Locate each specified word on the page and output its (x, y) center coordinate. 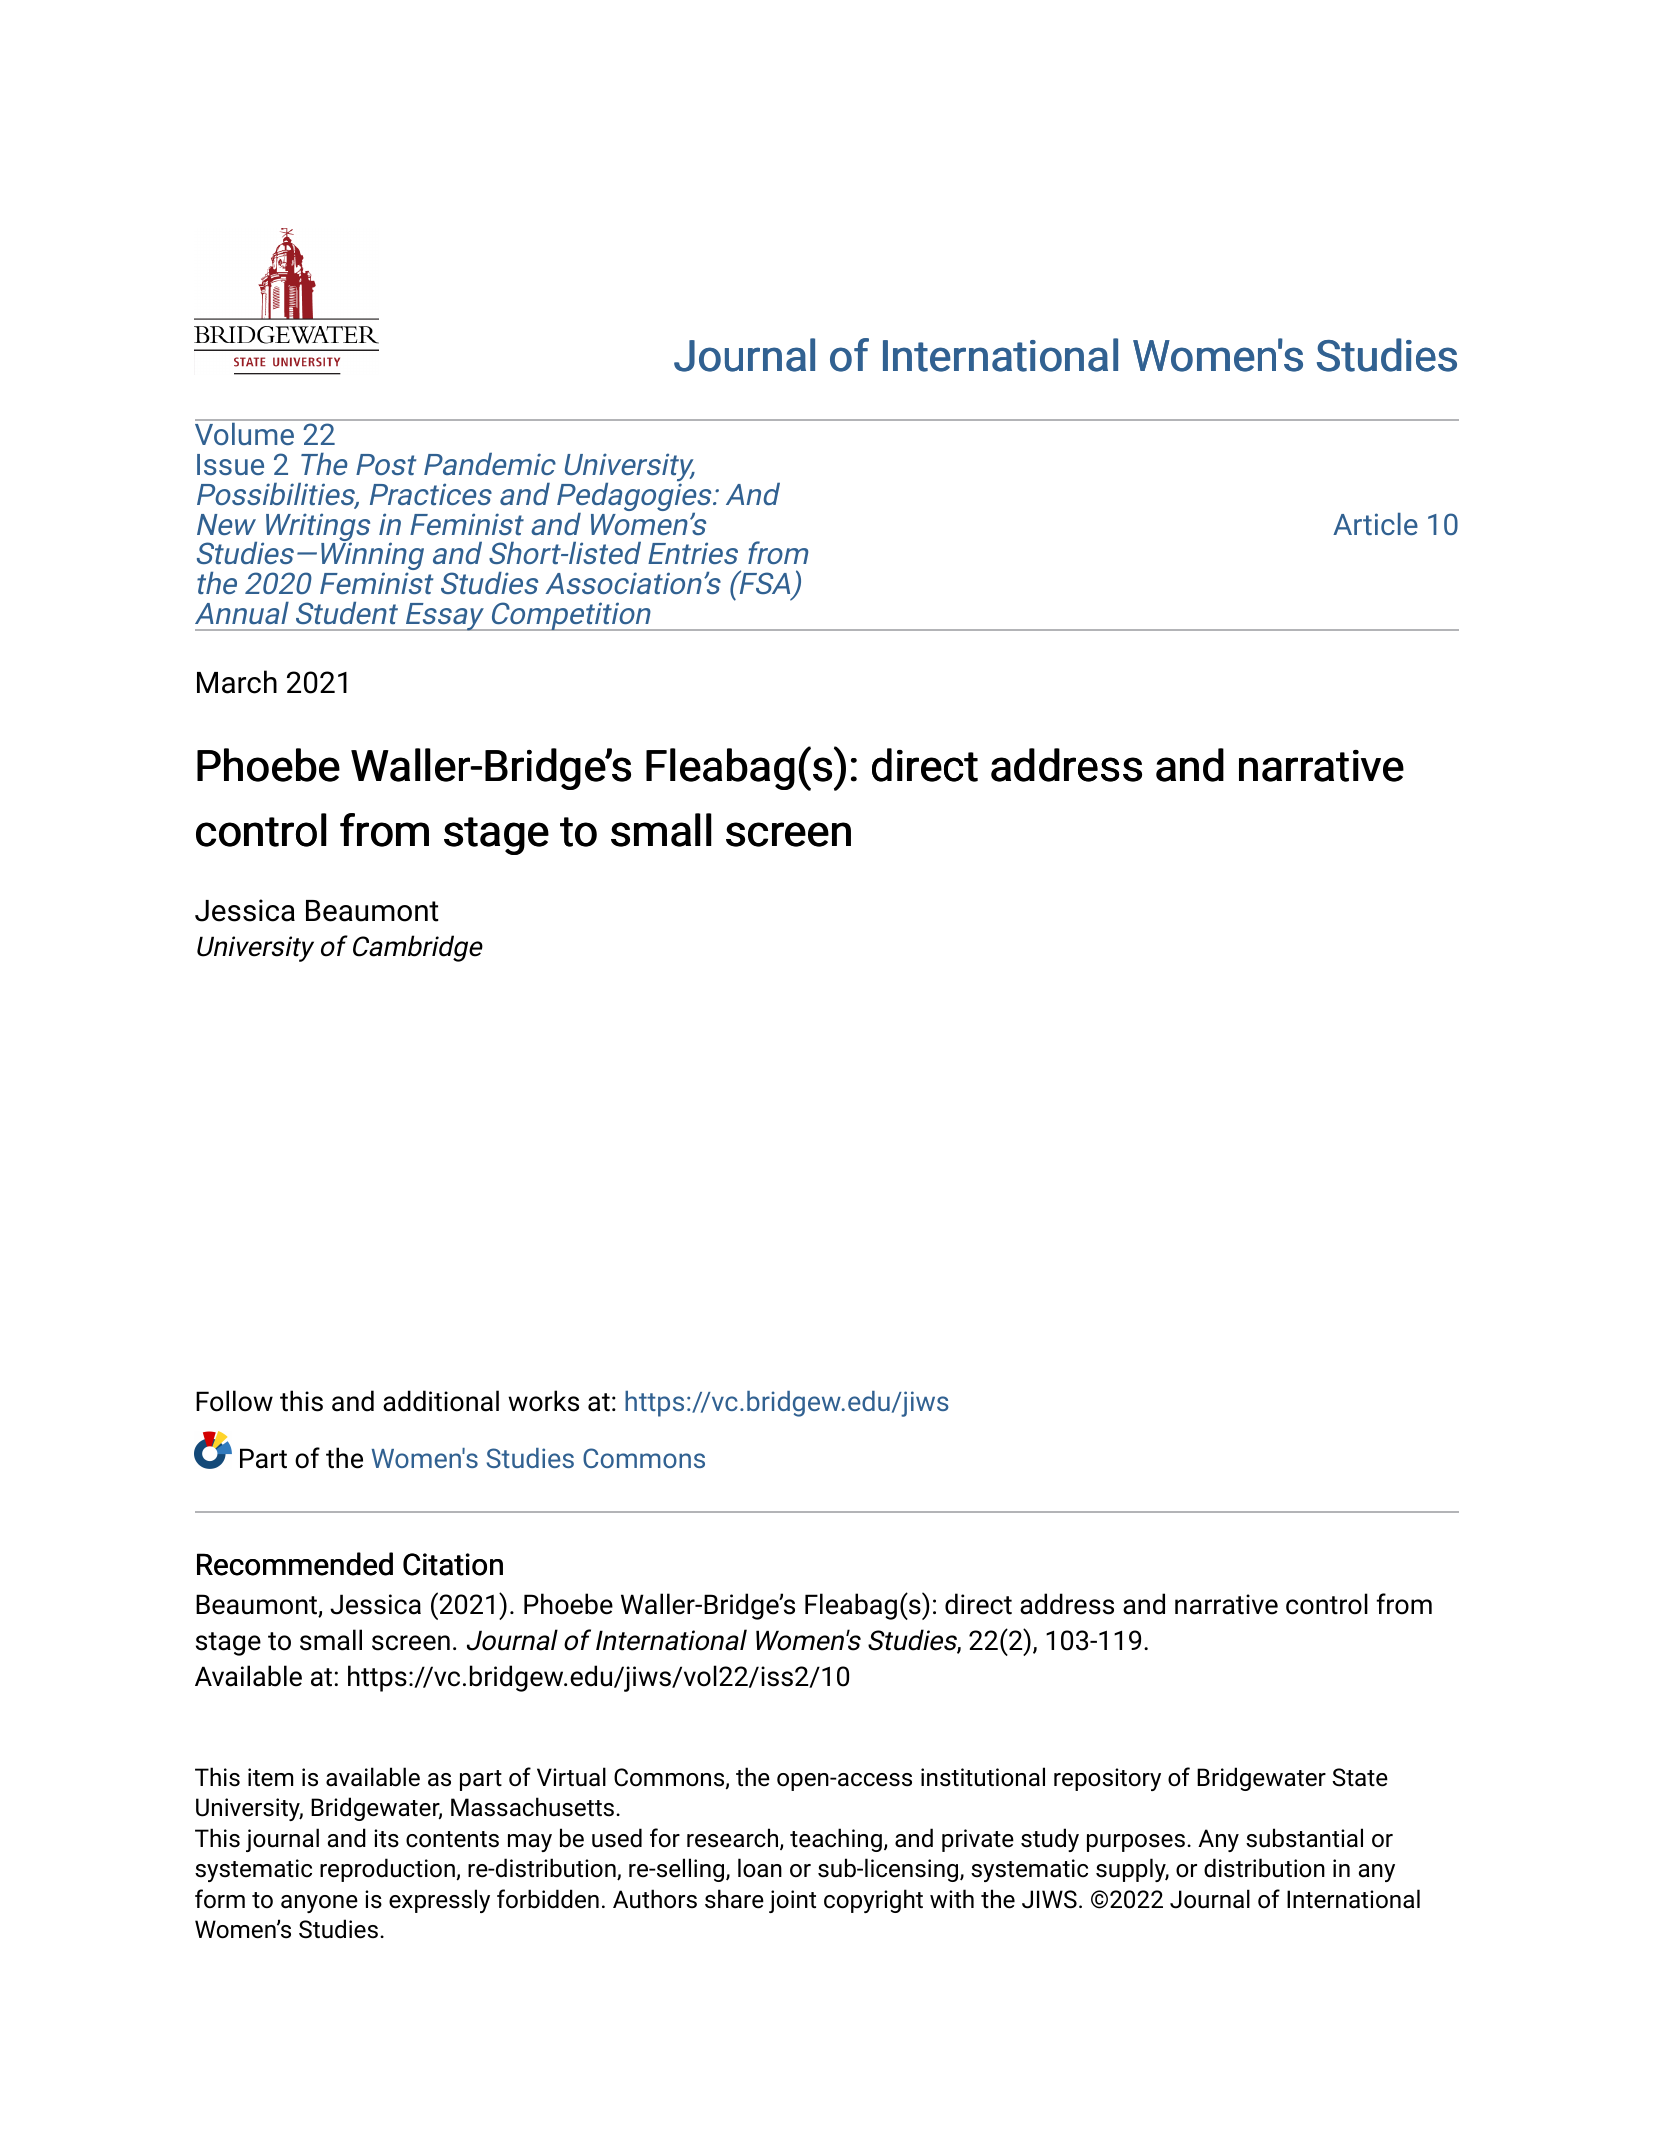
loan (760, 1868)
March (237, 682)
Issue (230, 464)
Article (1375, 524)
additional (441, 1401)
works (543, 1401)
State (1360, 1777)
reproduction (387, 1870)
